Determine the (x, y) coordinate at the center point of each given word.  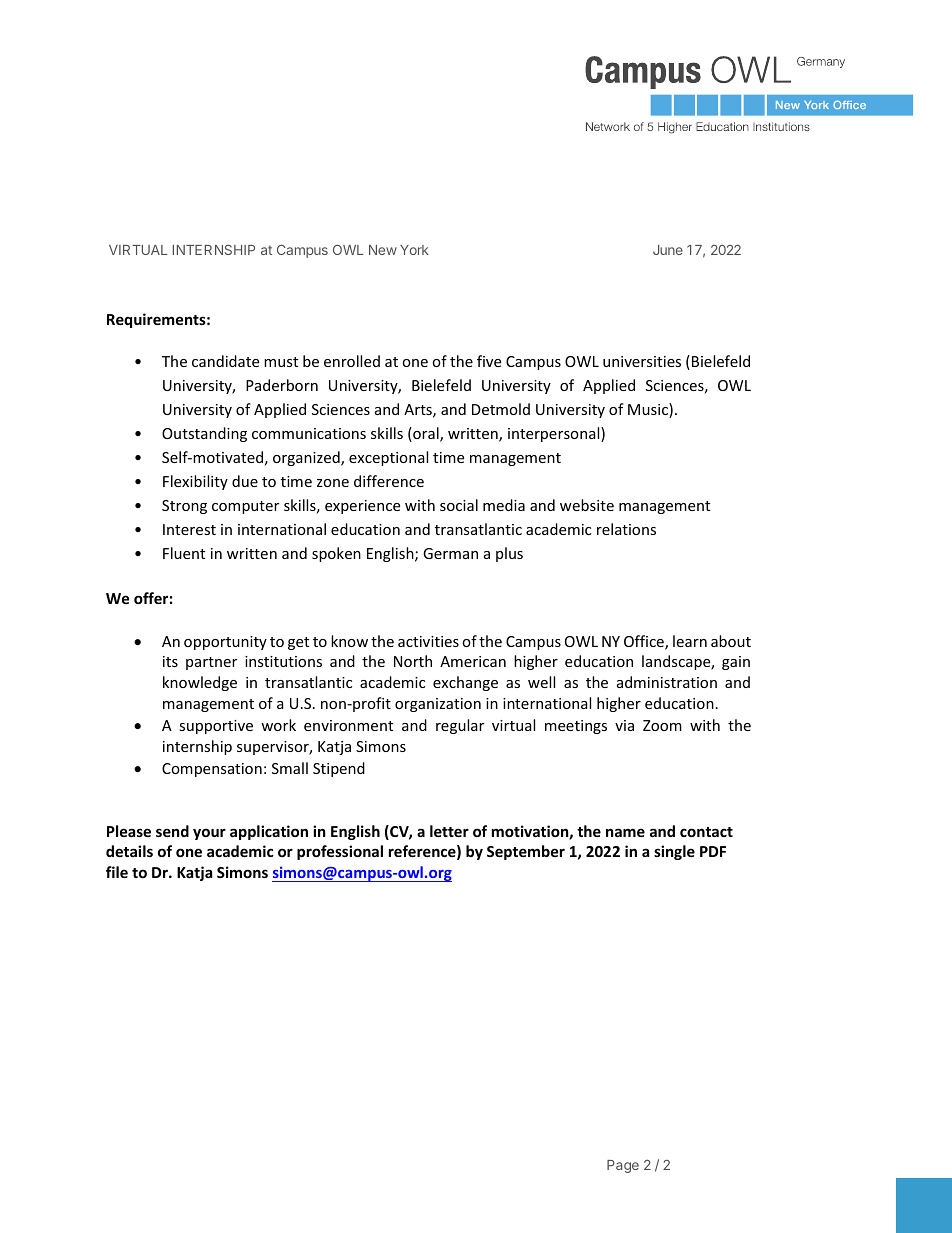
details (129, 851)
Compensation (212, 770)
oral (426, 434)
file (117, 872)
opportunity (225, 643)
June (668, 250)
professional (340, 852)
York (414, 250)
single (674, 852)
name (625, 832)
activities (428, 641)
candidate (225, 361)
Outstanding (204, 434)
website (587, 505)
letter (449, 831)
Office (645, 642)
